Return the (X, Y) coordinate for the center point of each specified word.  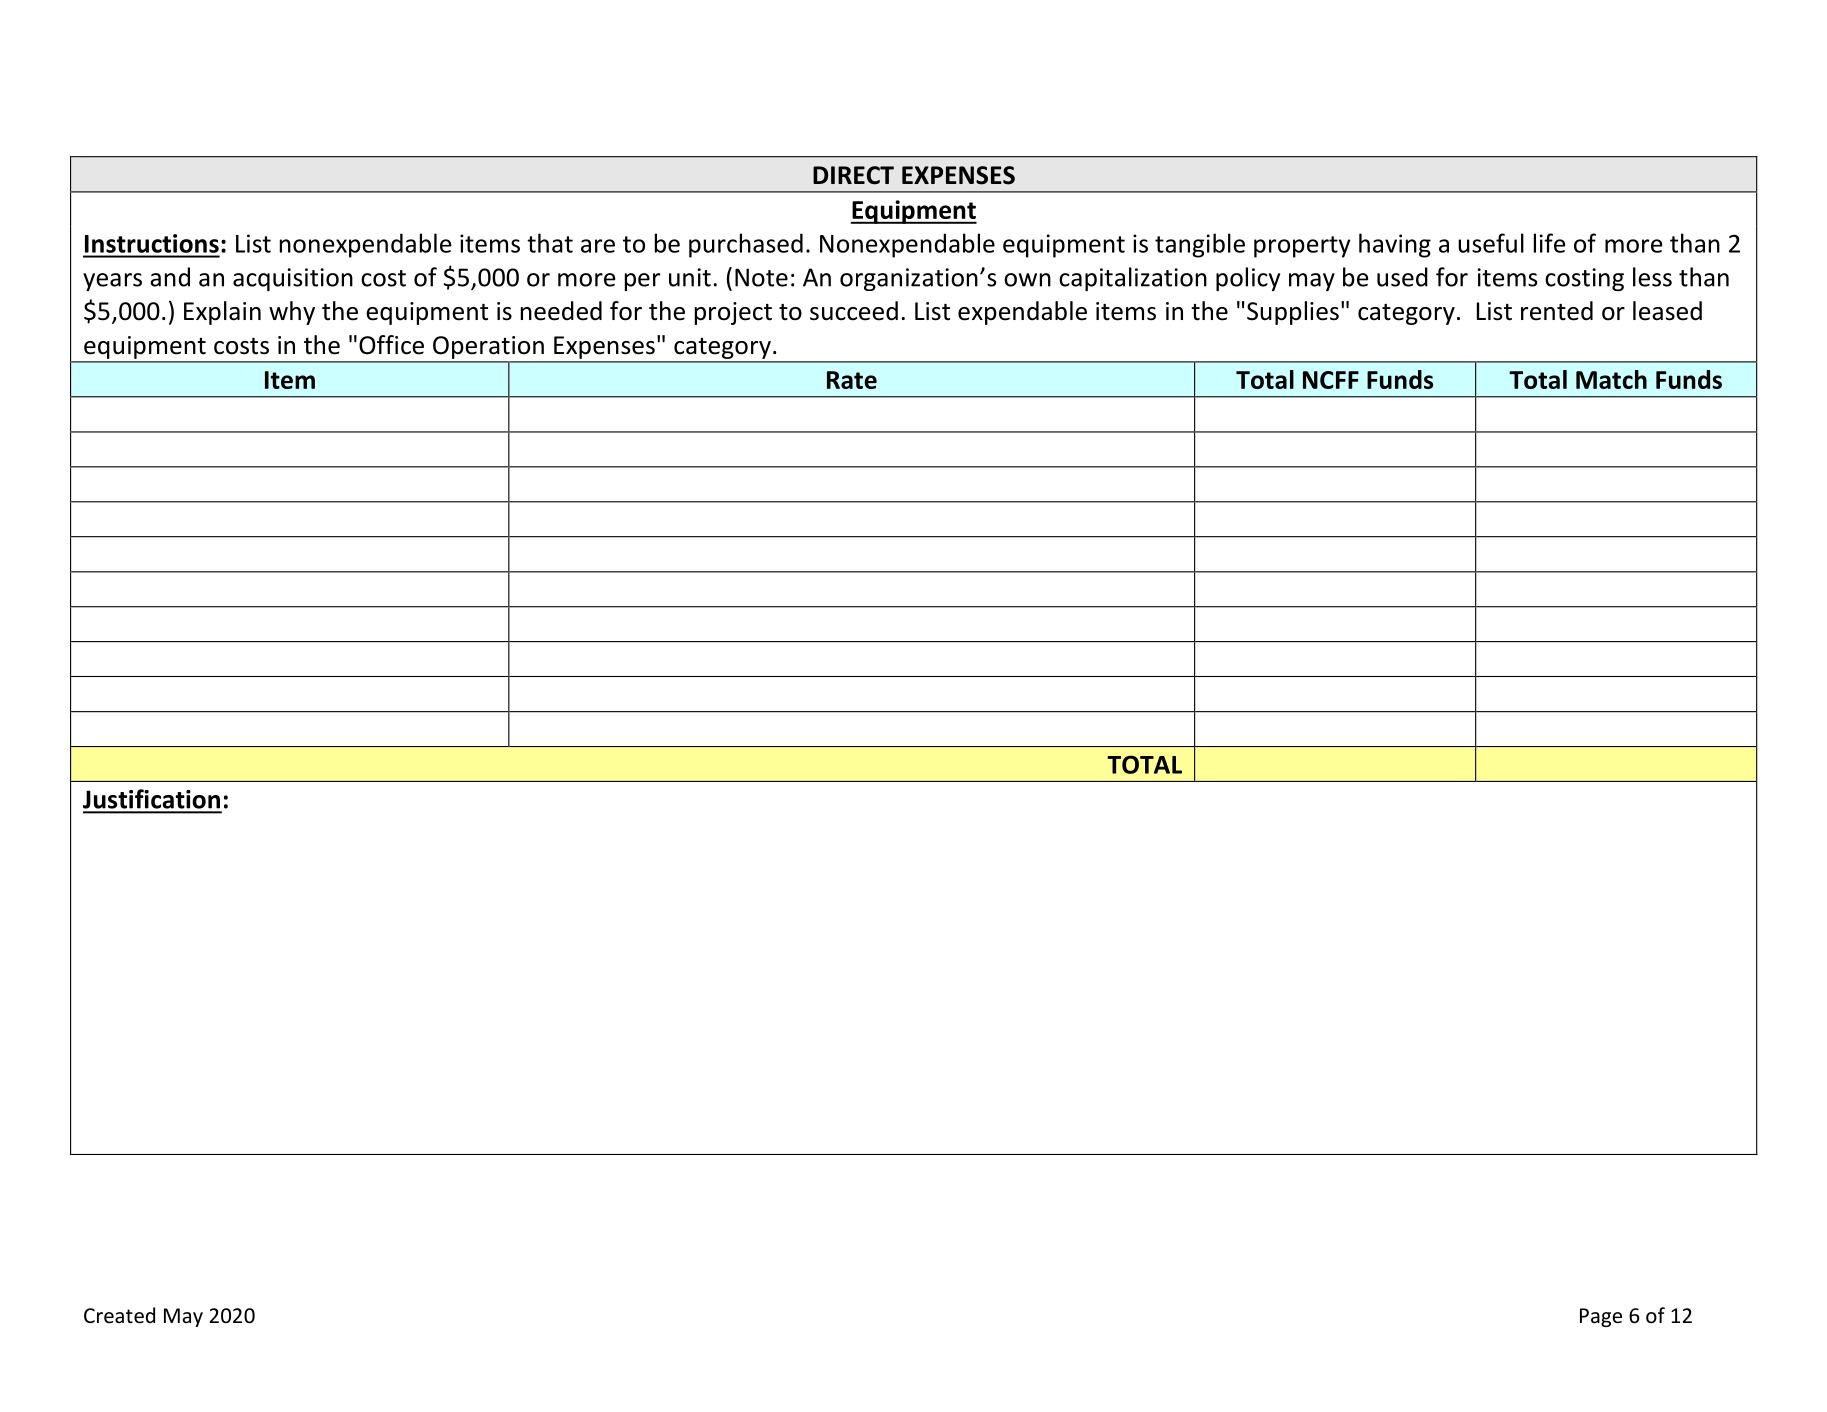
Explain (222, 313)
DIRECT (853, 175)
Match (1611, 379)
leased (1667, 311)
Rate (852, 380)
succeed (854, 311)
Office (391, 345)
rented (1557, 311)
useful (1491, 243)
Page (1601, 1317)
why (292, 313)
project (733, 313)
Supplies (1293, 313)
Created (119, 1315)
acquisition (293, 279)
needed (561, 311)
